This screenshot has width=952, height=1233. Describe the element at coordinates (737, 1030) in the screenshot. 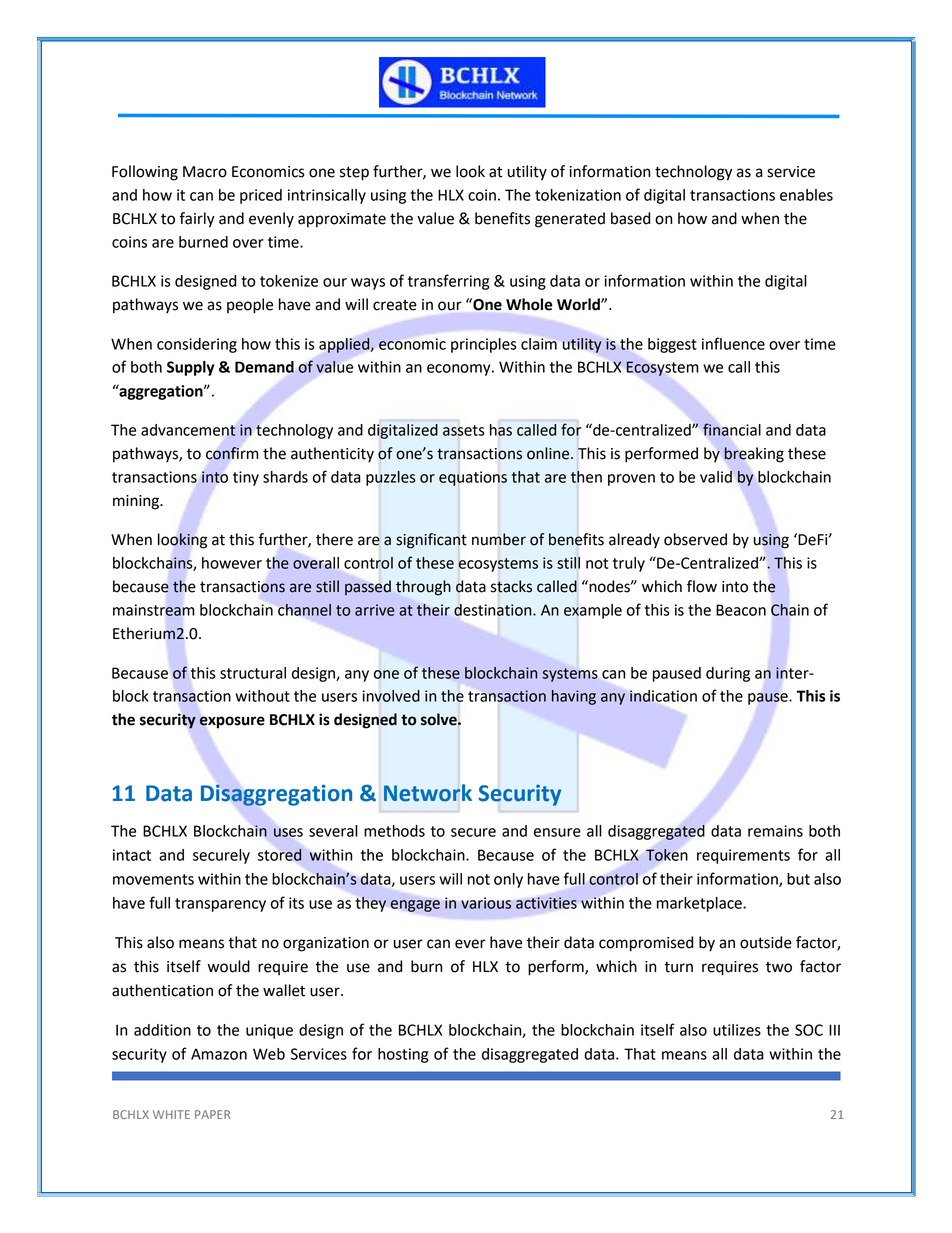

I see `utilizes` at that location.
